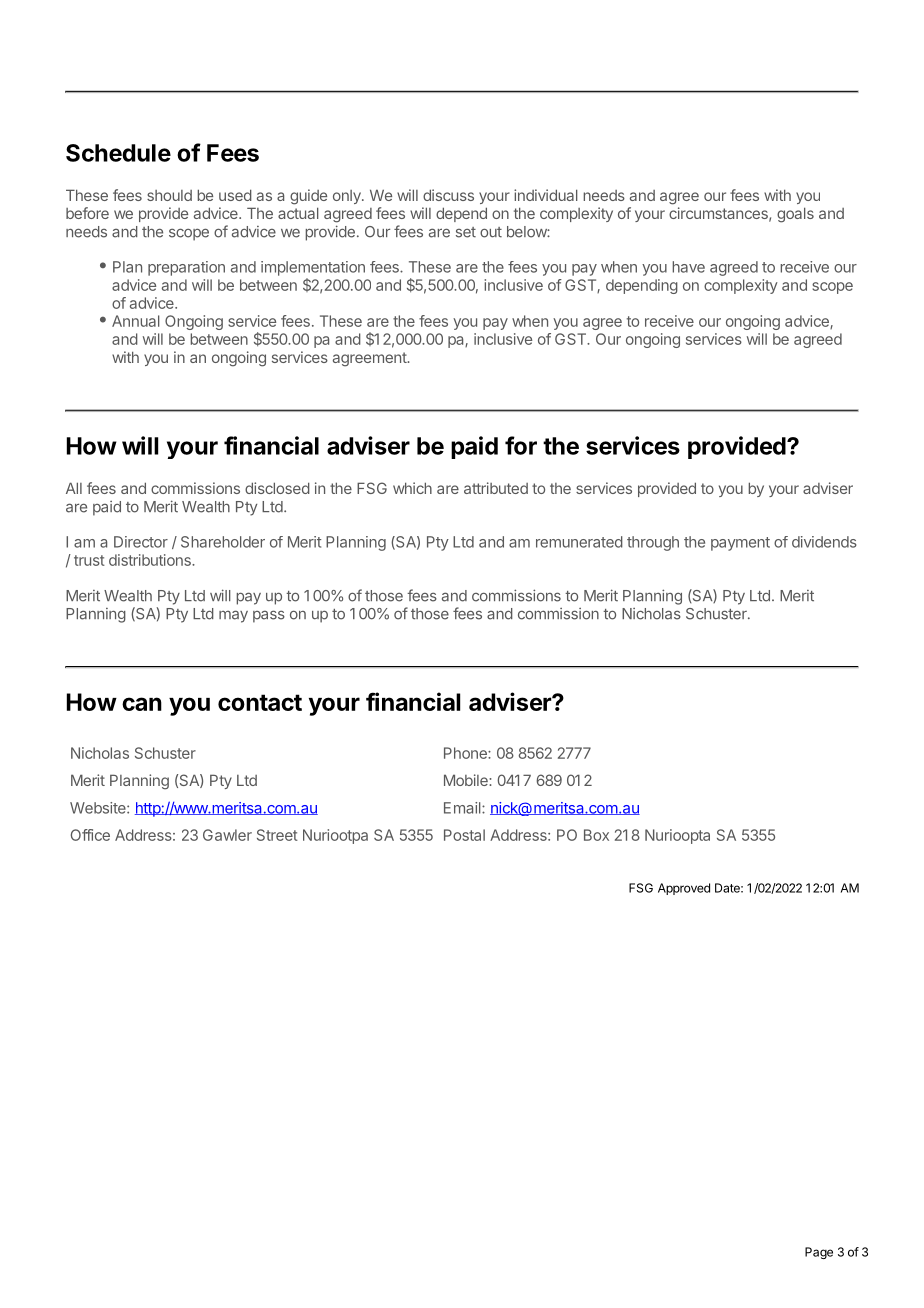 The image size is (924, 1308). Describe the element at coordinates (795, 215) in the screenshot. I see `goals` at that location.
